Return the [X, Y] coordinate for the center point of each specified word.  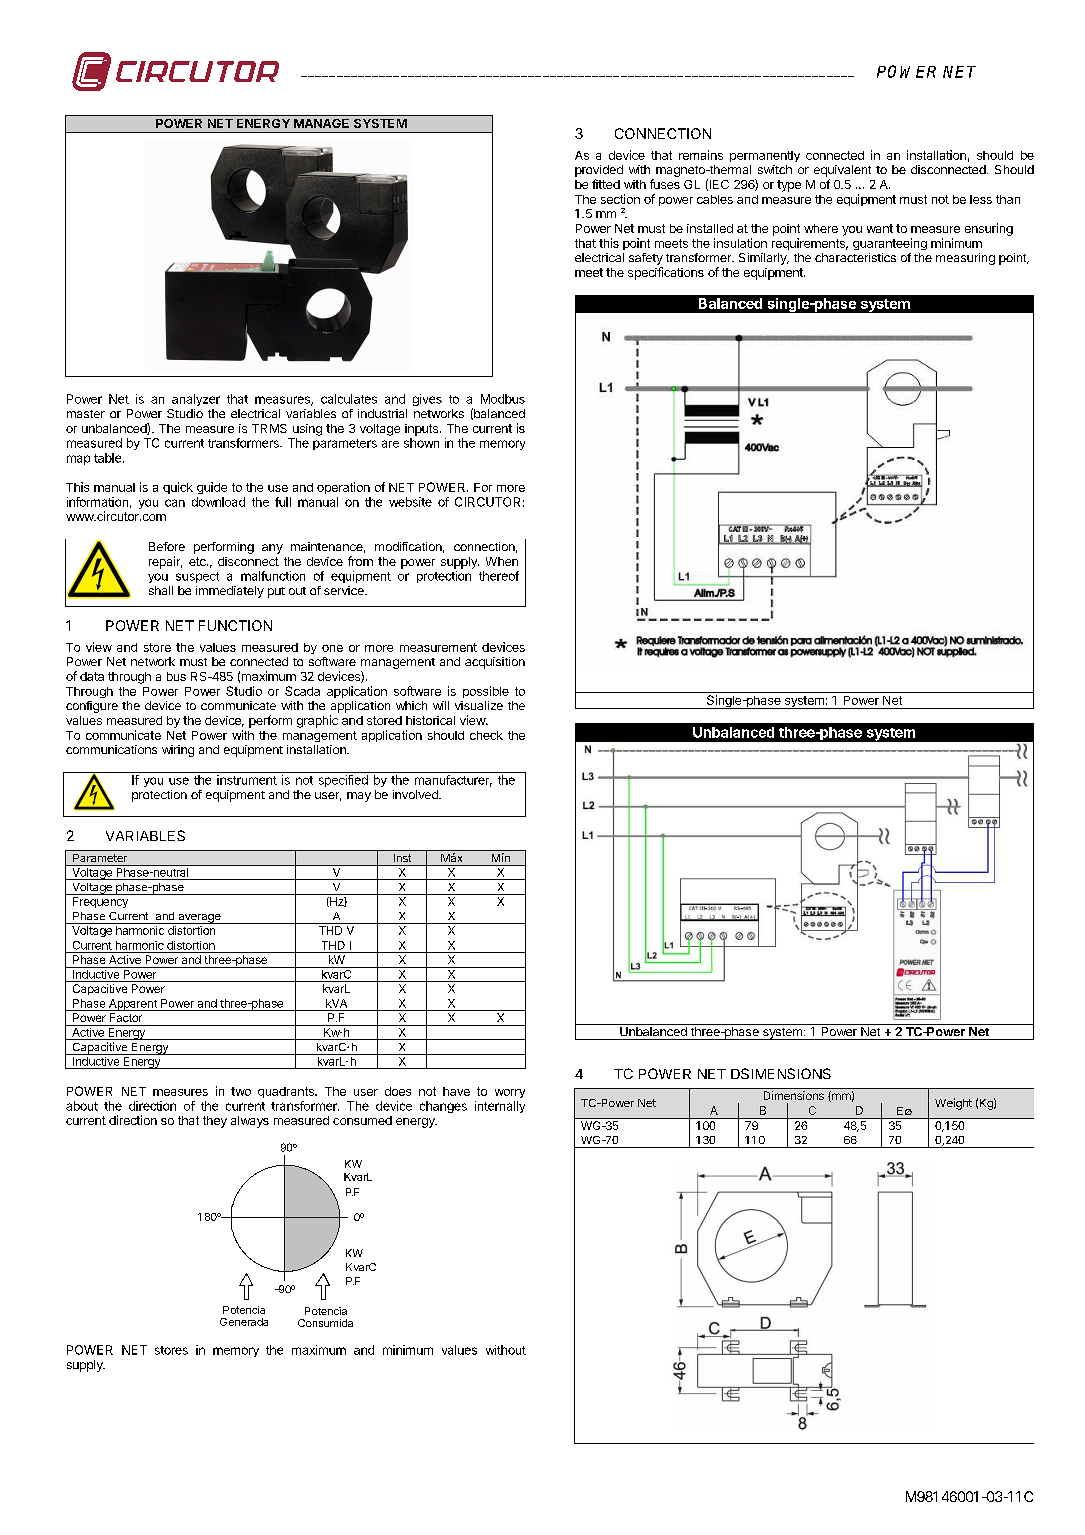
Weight [953, 1104]
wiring [178, 751]
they [215, 1122]
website [410, 502]
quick [178, 488]
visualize [479, 705]
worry [510, 1093]
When [502, 561]
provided [599, 171]
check [486, 735]
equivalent [842, 171]
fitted [606, 184]
